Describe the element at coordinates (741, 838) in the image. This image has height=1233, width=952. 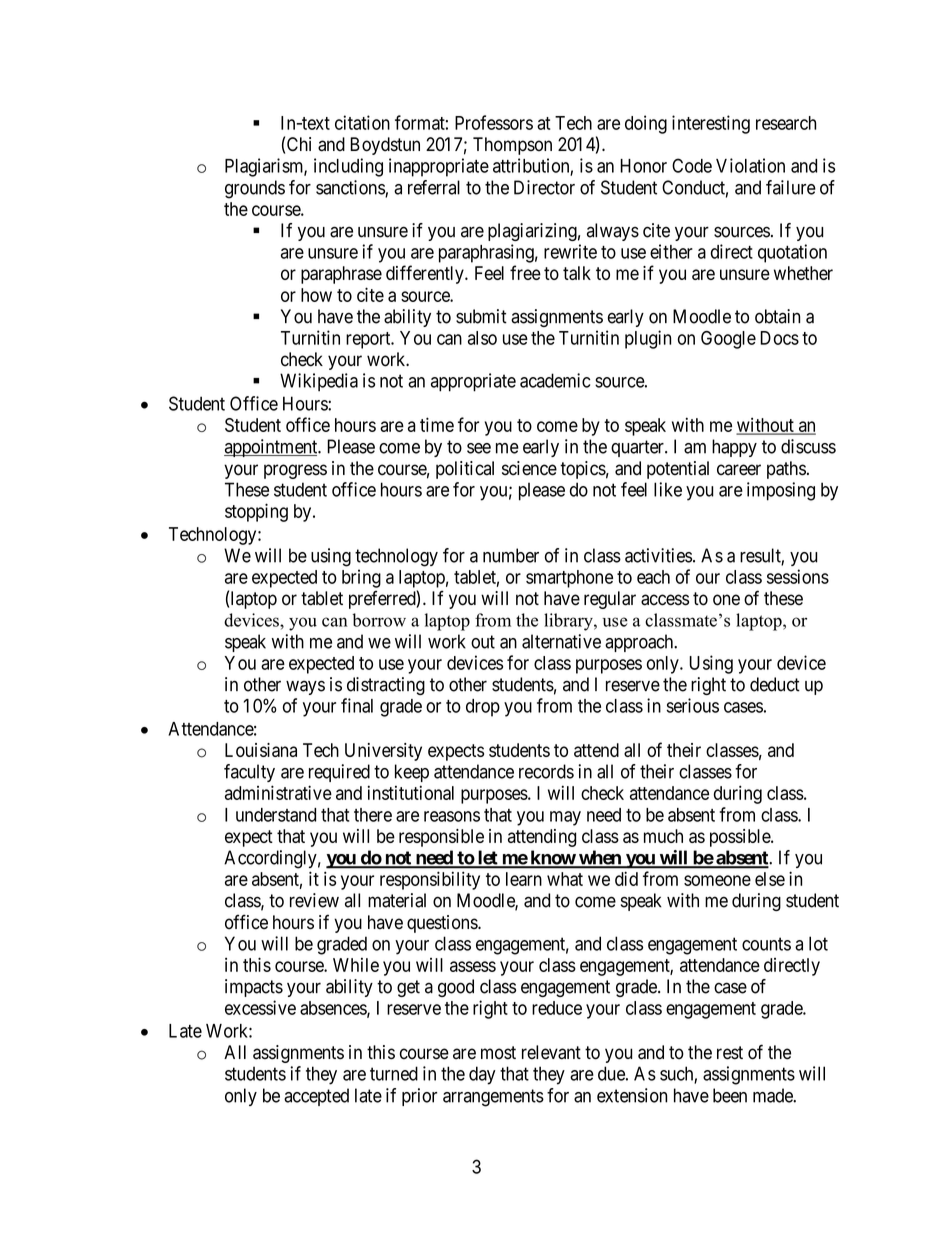
I see `possible` at that location.
